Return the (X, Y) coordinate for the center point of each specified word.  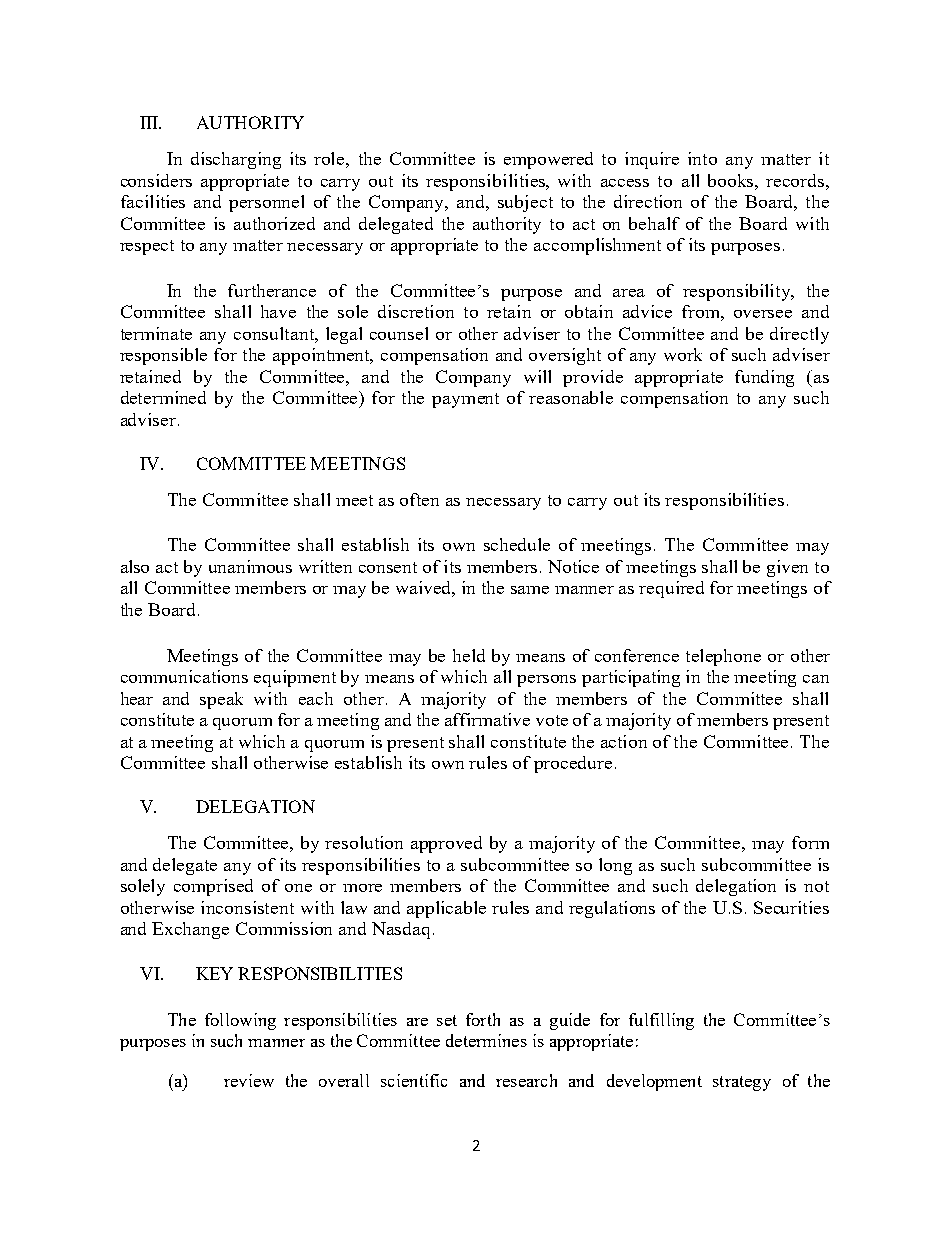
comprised (213, 887)
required (671, 589)
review (249, 1080)
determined (163, 397)
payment (465, 400)
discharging (236, 160)
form (810, 842)
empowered (548, 160)
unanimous (250, 566)
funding (764, 378)
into (702, 158)
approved (446, 844)
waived (425, 589)
